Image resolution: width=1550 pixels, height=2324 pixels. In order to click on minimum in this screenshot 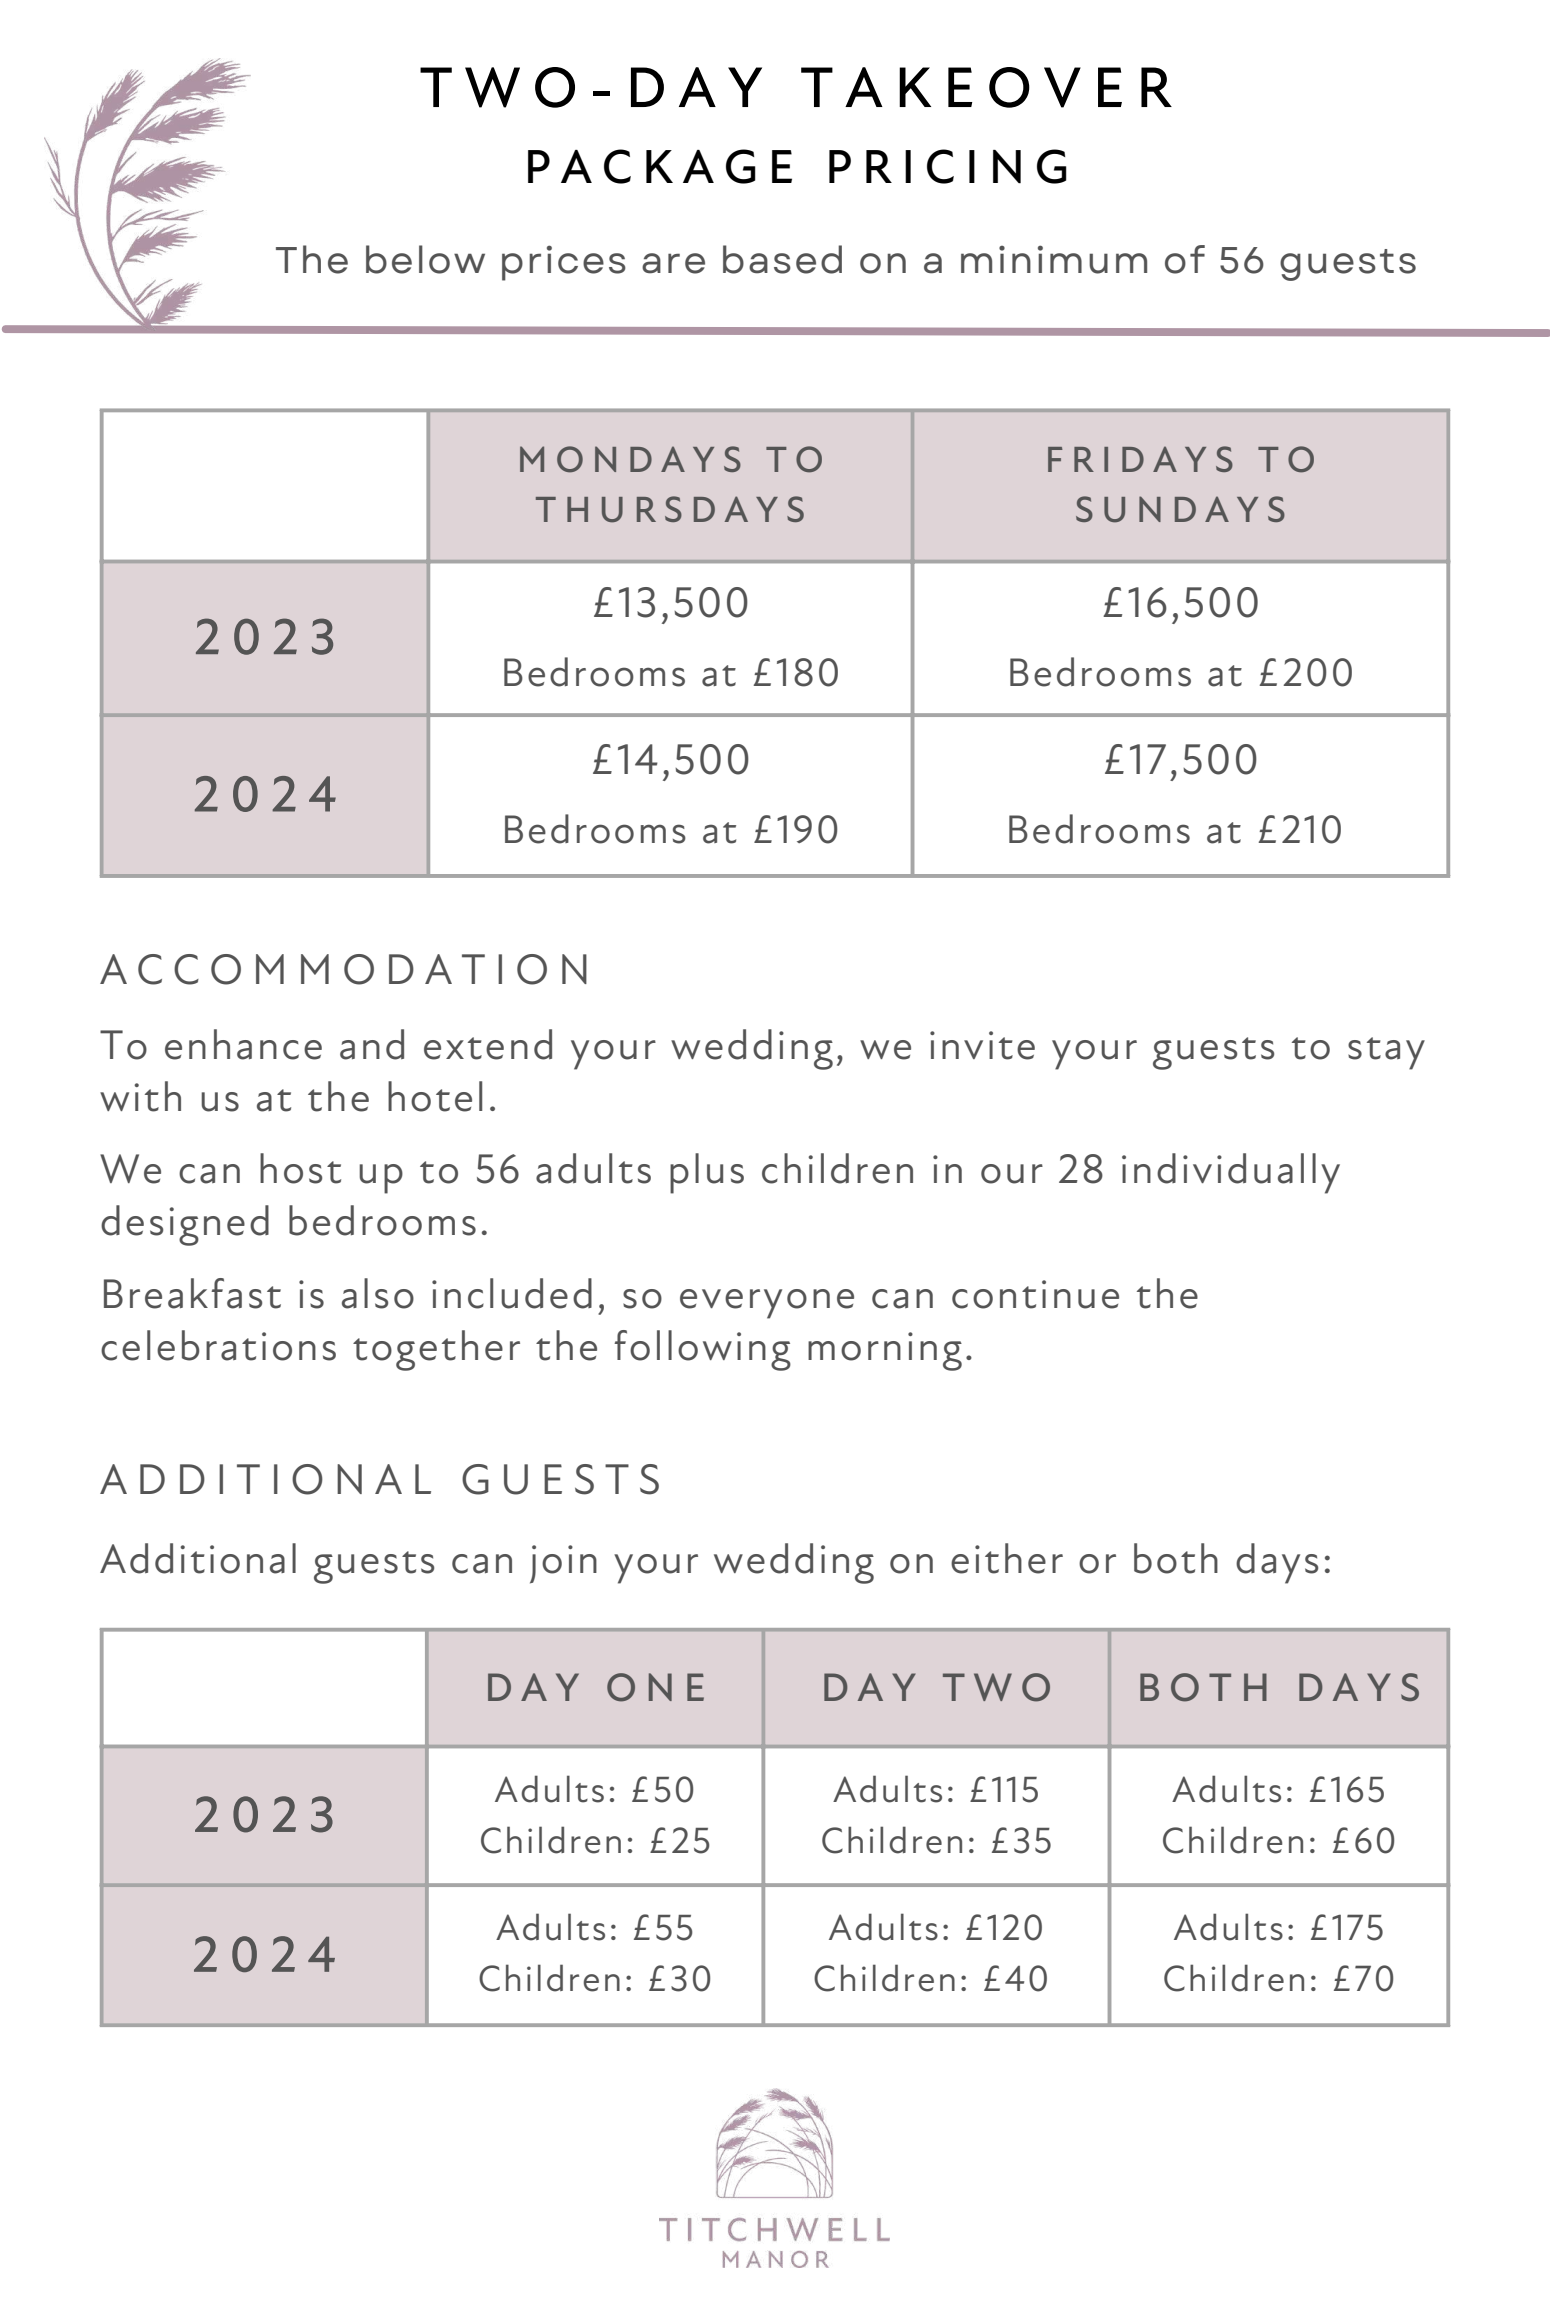, I will do `click(1054, 259)`.
